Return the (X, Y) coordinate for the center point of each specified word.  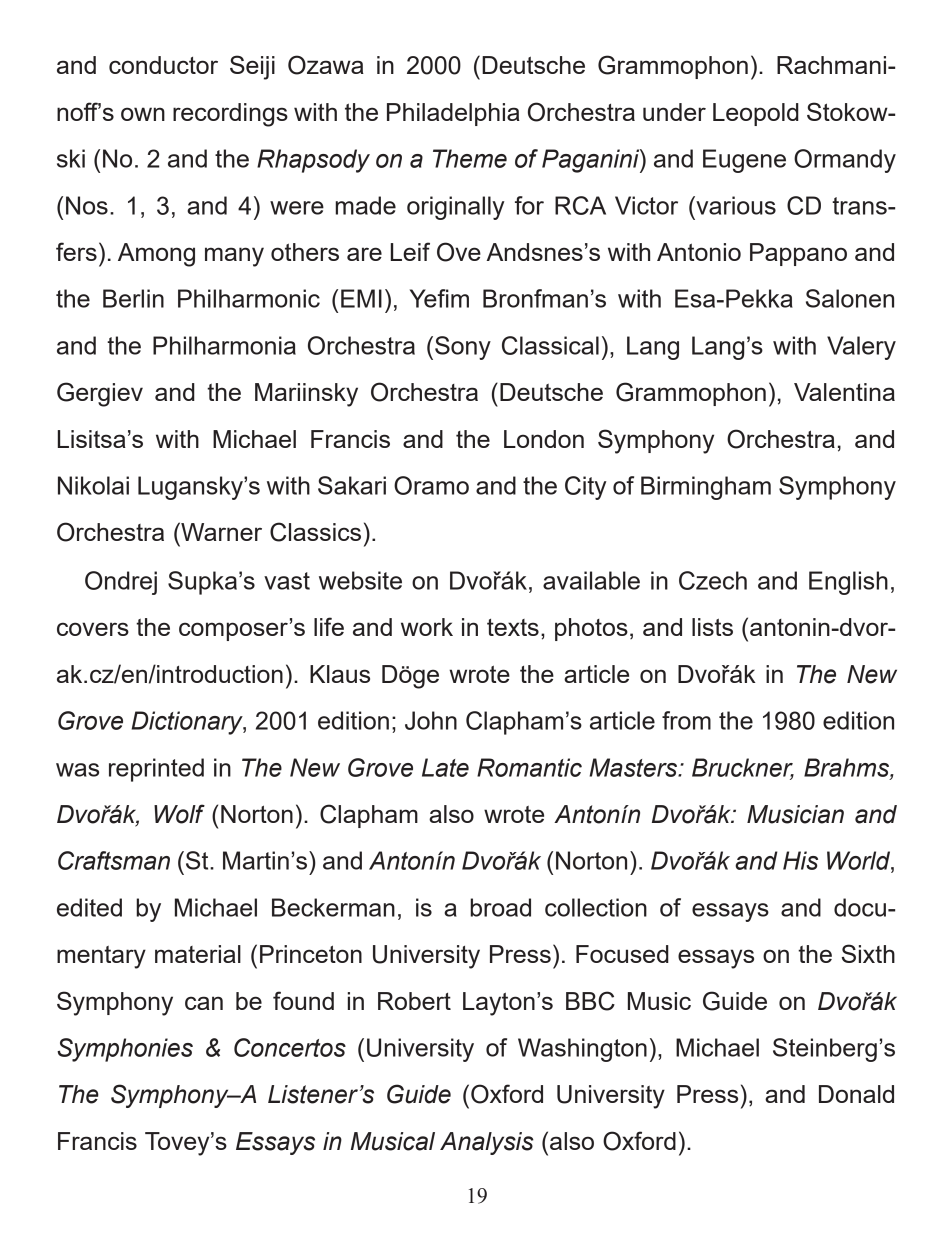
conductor (163, 65)
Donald (856, 1094)
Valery (861, 348)
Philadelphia (453, 114)
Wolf (179, 814)
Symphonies (125, 1050)
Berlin (133, 298)
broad (500, 907)
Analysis (487, 1143)
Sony (463, 348)
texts (513, 627)
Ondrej (121, 583)
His (800, 860)
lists (712, 627)
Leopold (756, 114)
